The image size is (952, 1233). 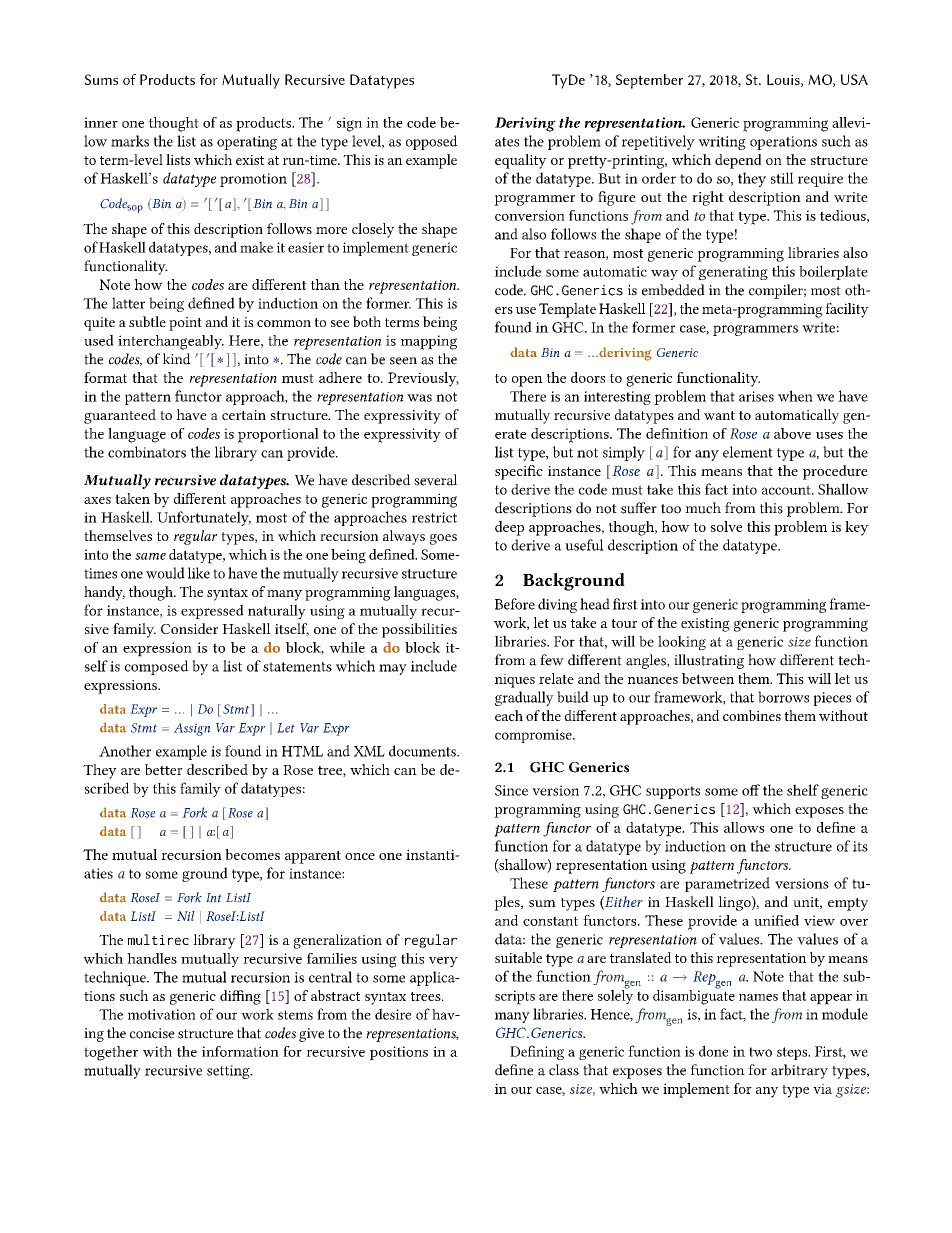 I want to click on two, so click(x=760, y=1052).
